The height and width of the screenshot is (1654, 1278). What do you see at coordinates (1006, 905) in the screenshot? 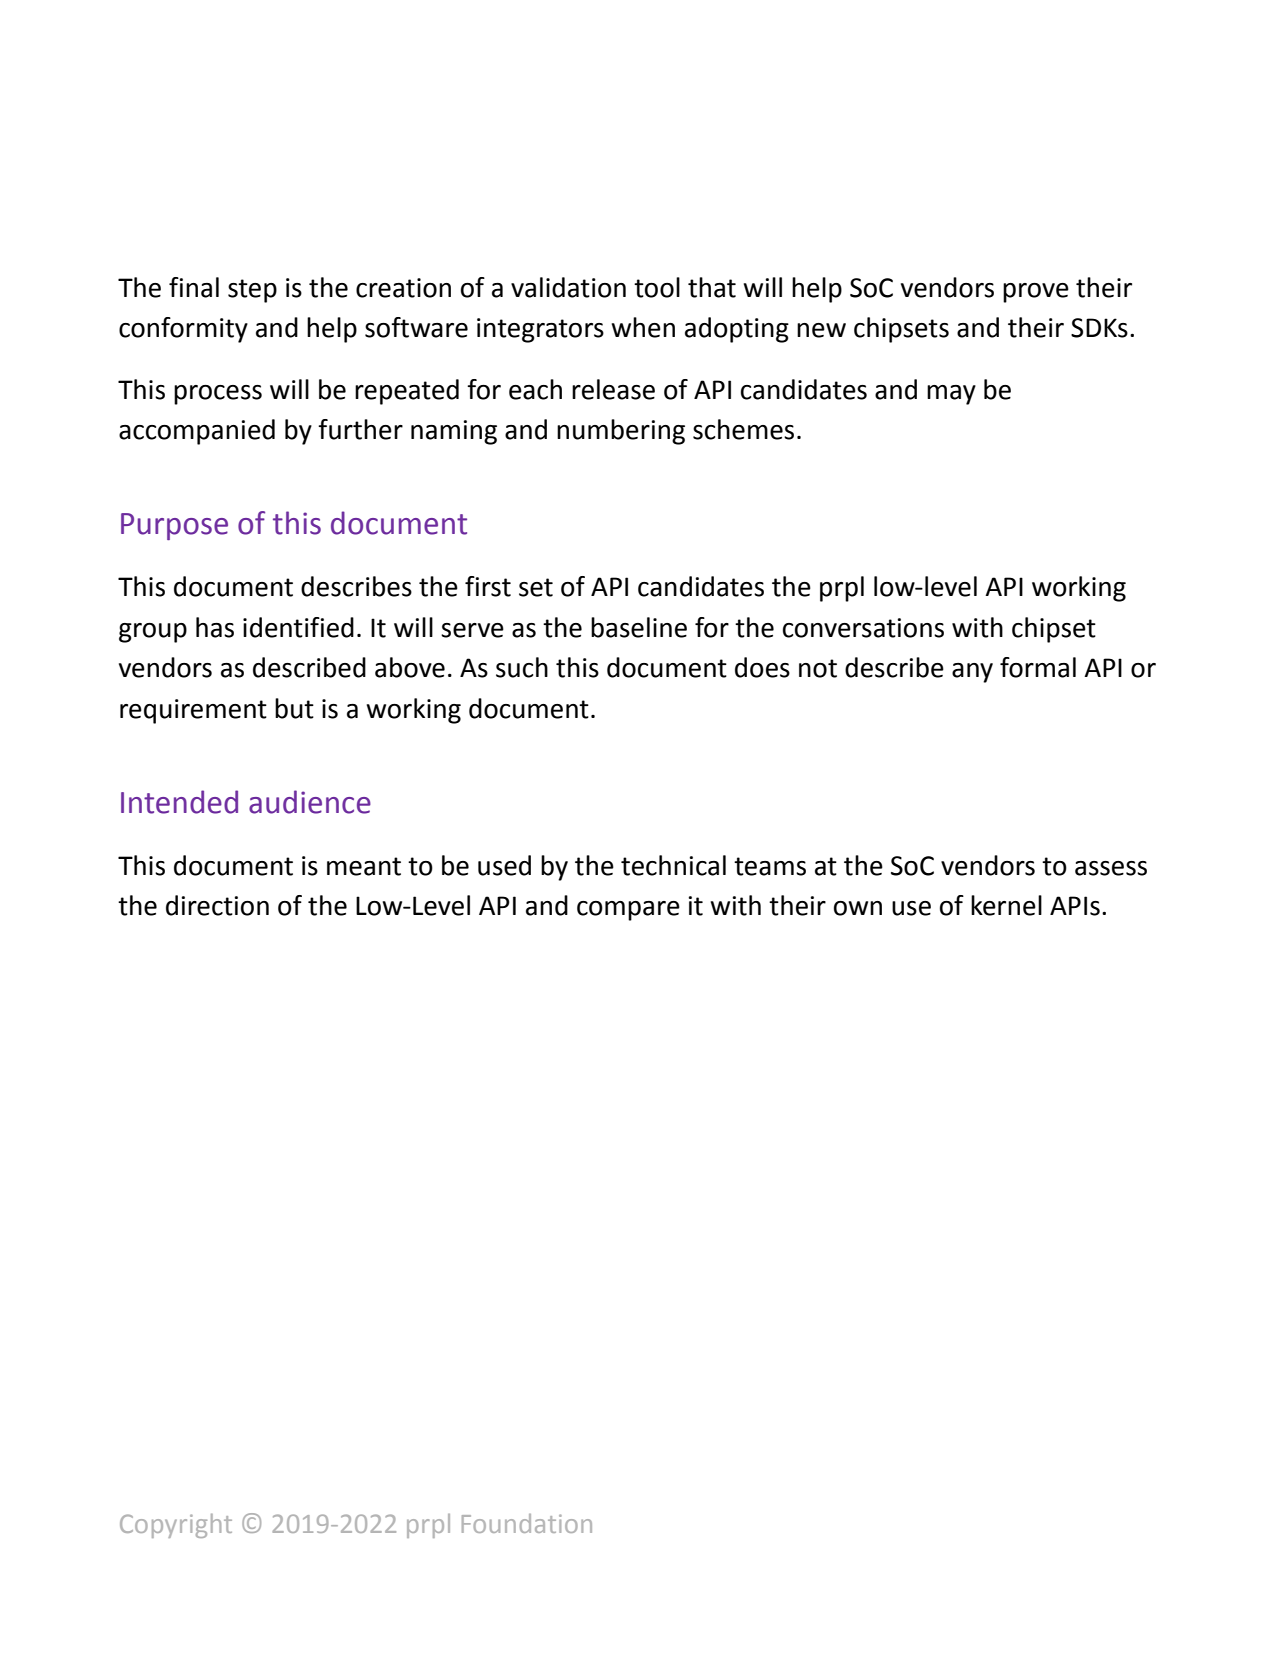
I see `kernel` at bounding box center [1006, 905].
